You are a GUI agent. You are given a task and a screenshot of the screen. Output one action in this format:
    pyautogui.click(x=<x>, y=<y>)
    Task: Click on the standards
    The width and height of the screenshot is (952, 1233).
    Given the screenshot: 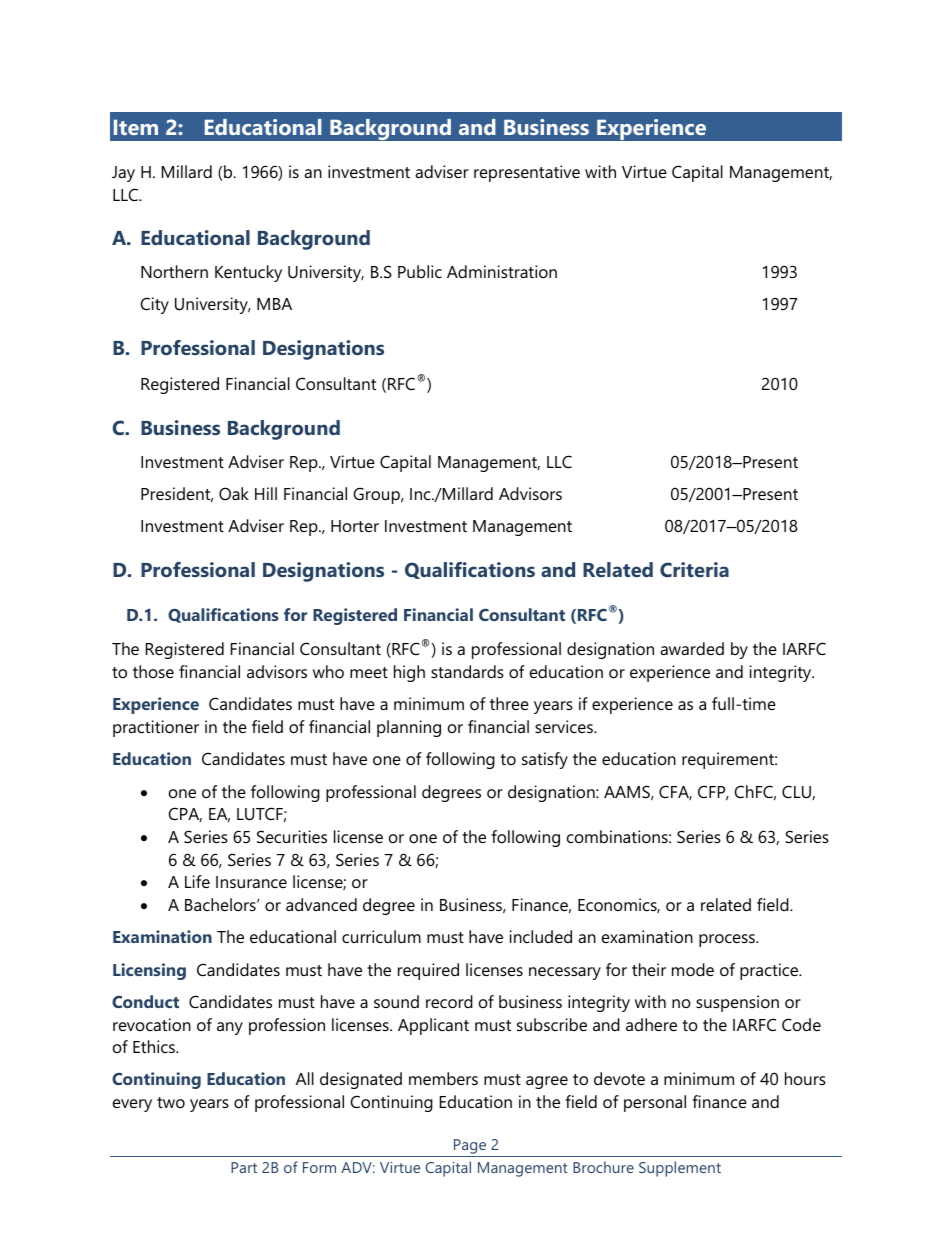 What is the action you would take?
    pyautogui.click(x=467, y=671)
